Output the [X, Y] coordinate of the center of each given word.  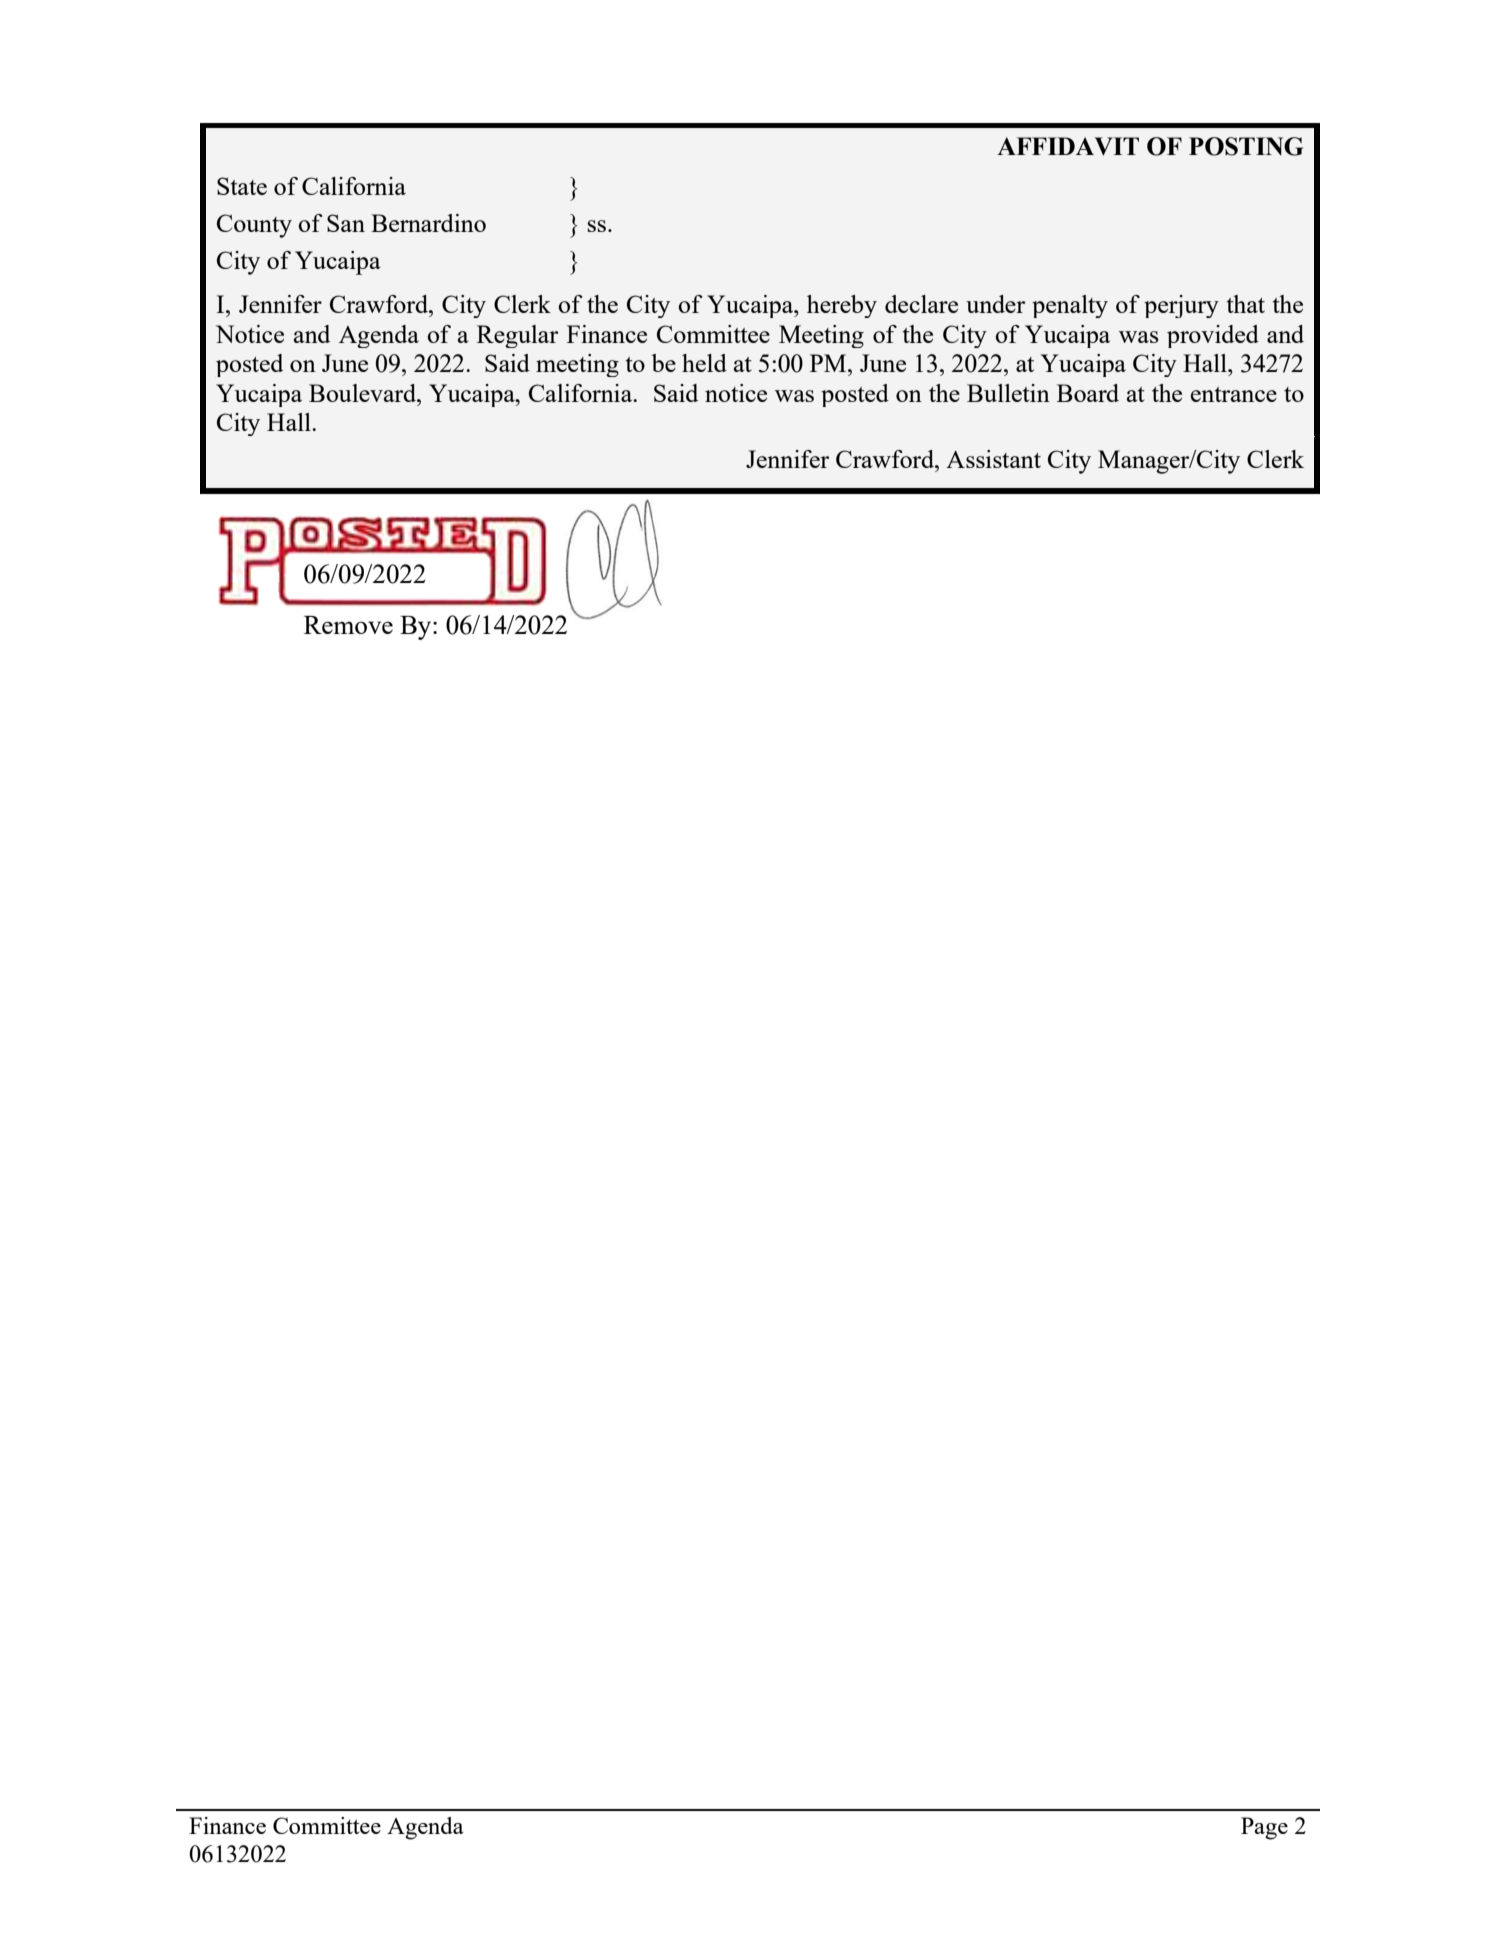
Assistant [993, 459]
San [346, 223]
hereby [842, 306]
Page [1264, 1828]
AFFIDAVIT [1068, 146]
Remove [348, 625]
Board [1088, 393]
